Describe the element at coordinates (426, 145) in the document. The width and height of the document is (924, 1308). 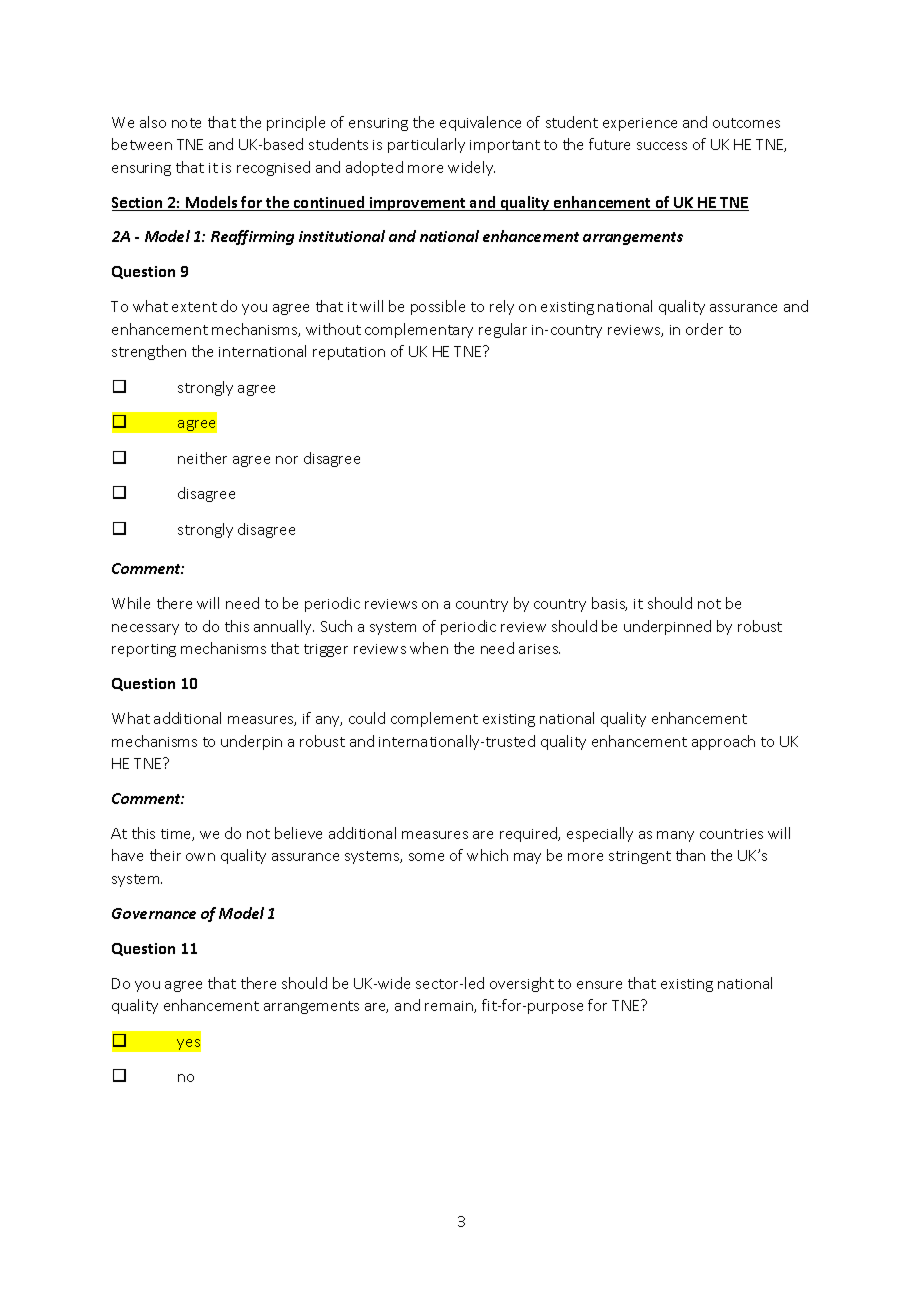
I see `particularly` at that location.
